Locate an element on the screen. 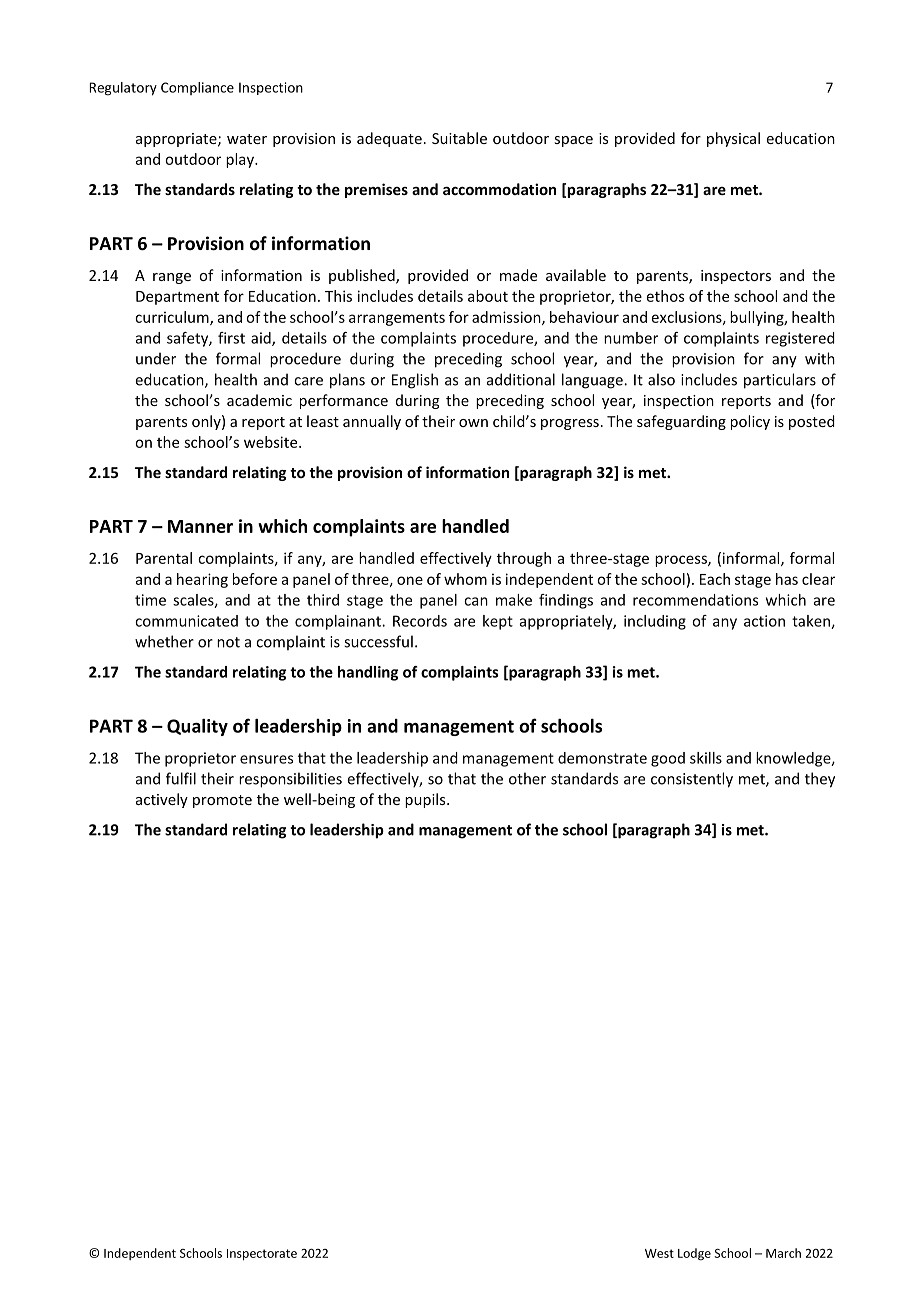 This screenshot has height=1308, width=924. own is located at coordinates (473, 423).
